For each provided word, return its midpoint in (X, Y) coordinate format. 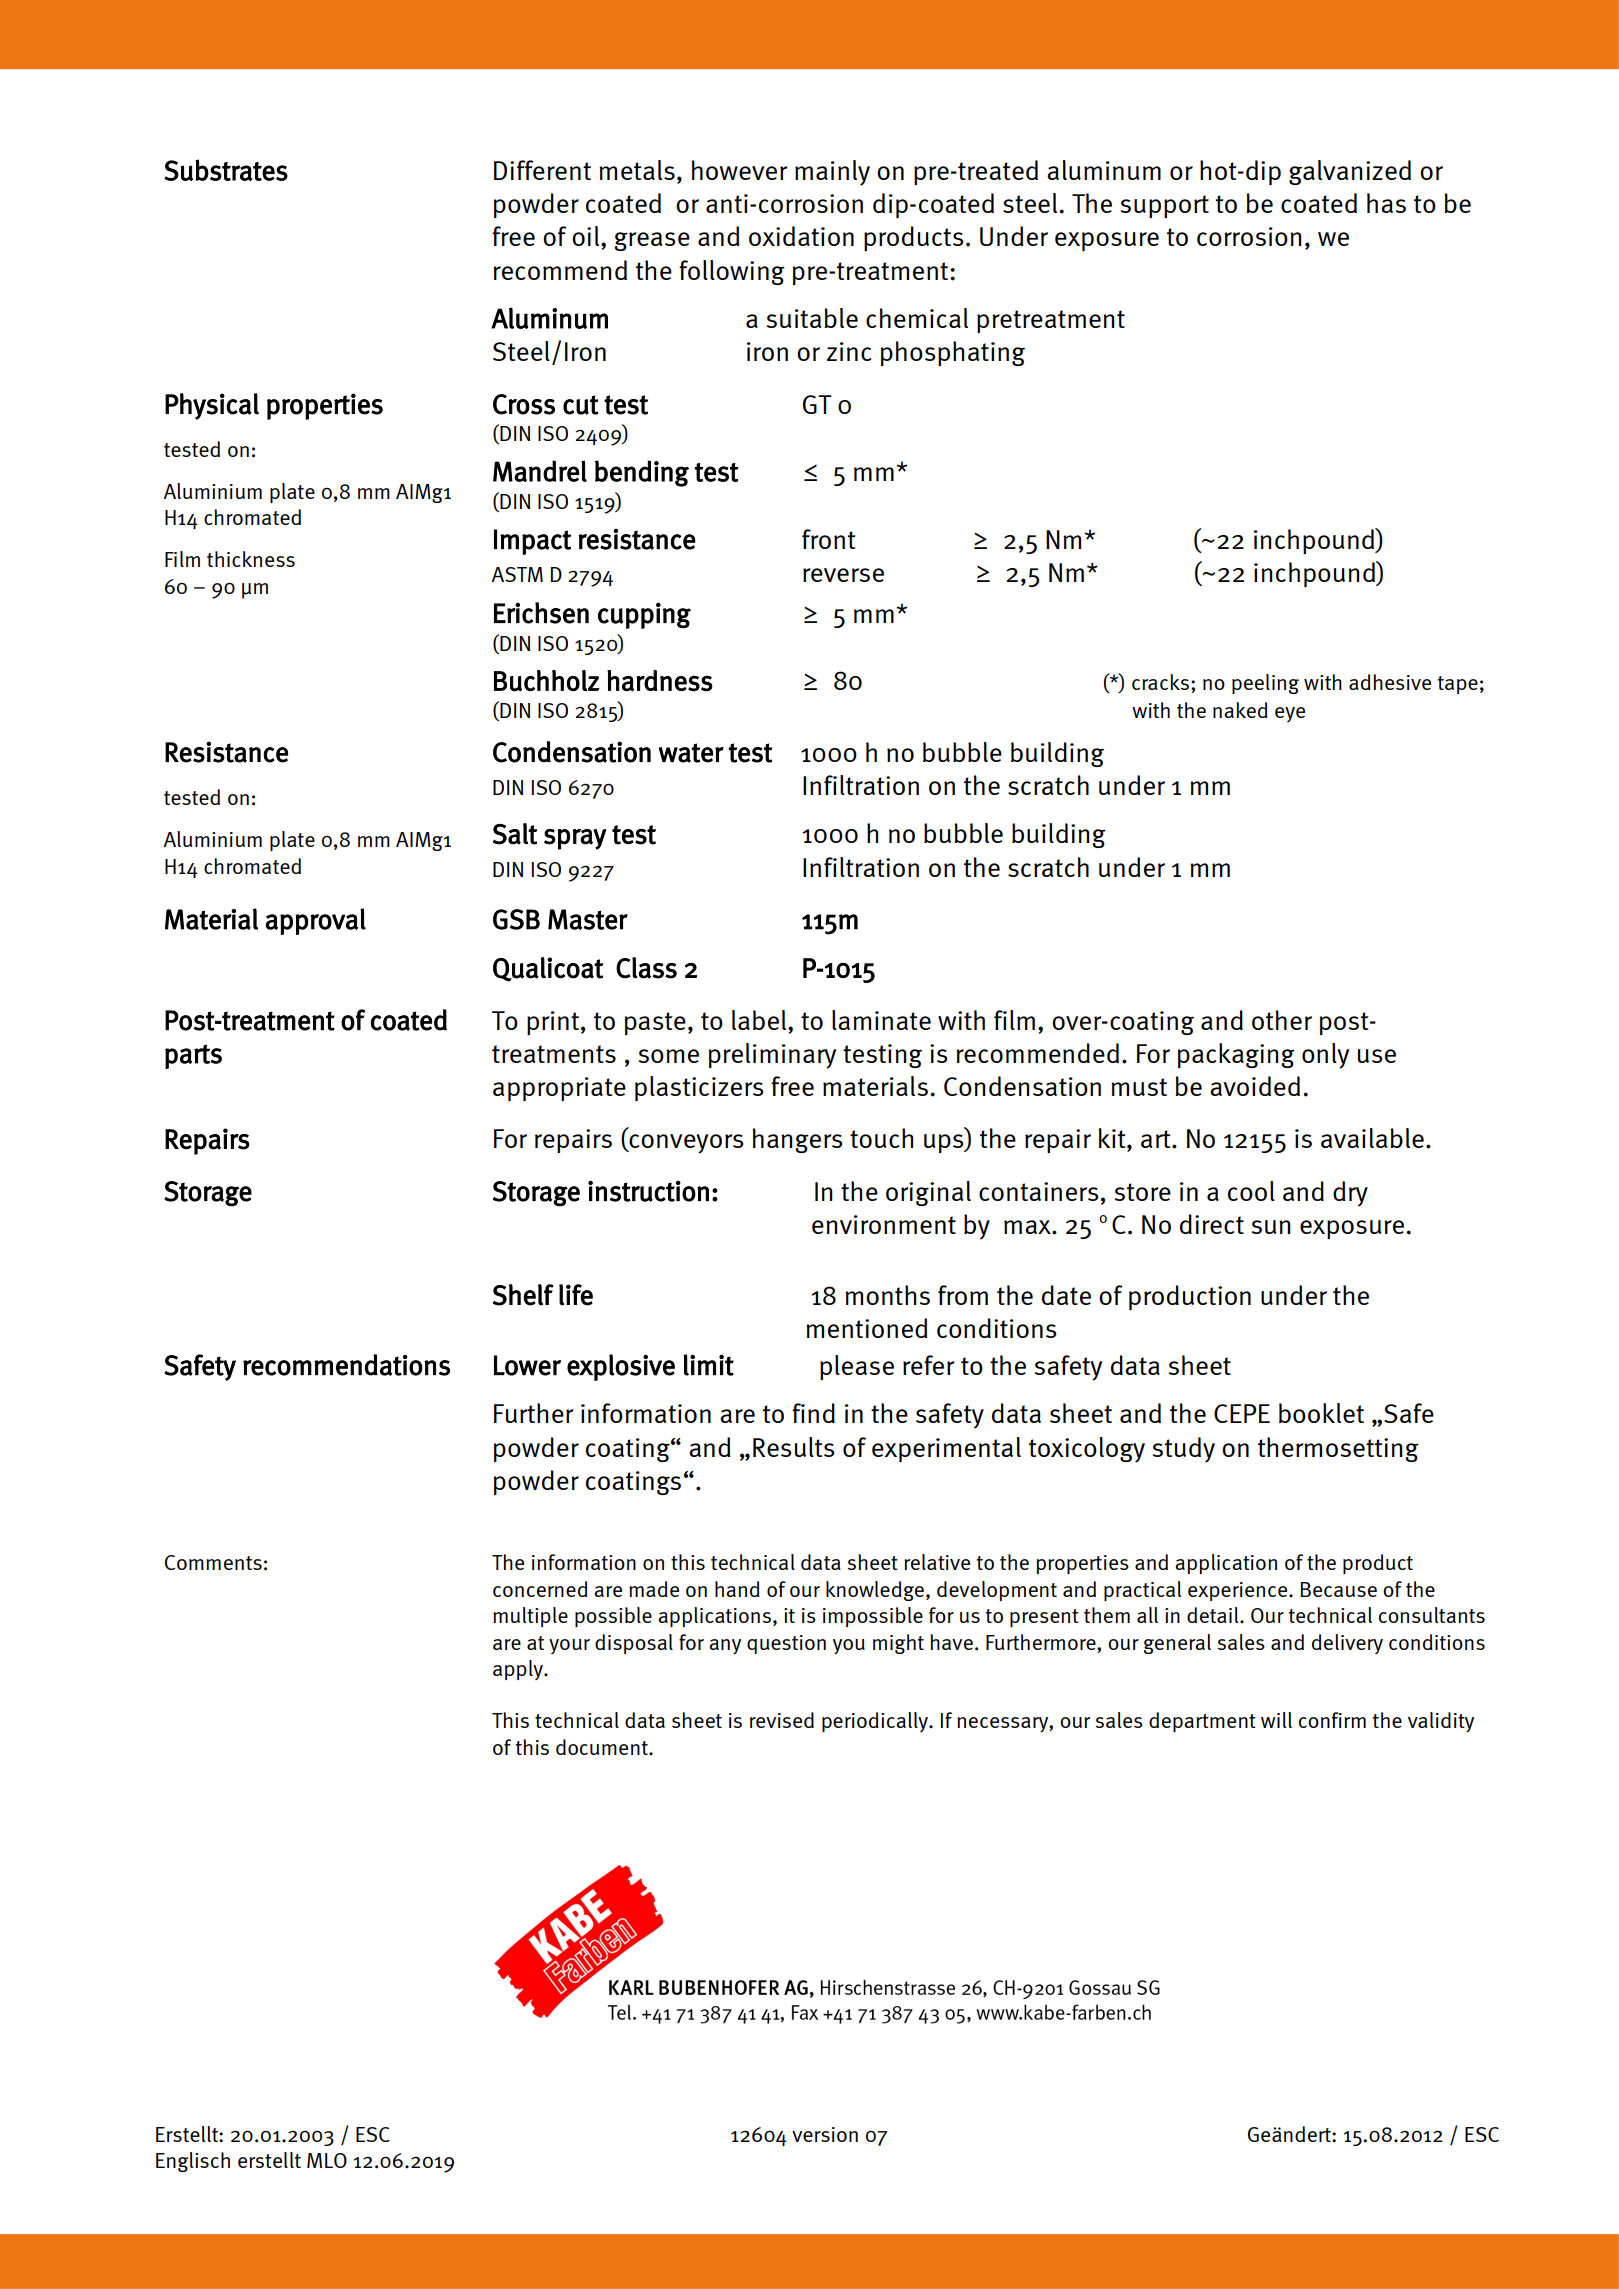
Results (794, 1447)
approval (315, 921)
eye (1290, 714)
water (691, 753)
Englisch (193, 2162)
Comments (213, 1562)
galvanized (1350, 172)
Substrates (226, 170)
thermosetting (1338, 1449)
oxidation (801, 236)
